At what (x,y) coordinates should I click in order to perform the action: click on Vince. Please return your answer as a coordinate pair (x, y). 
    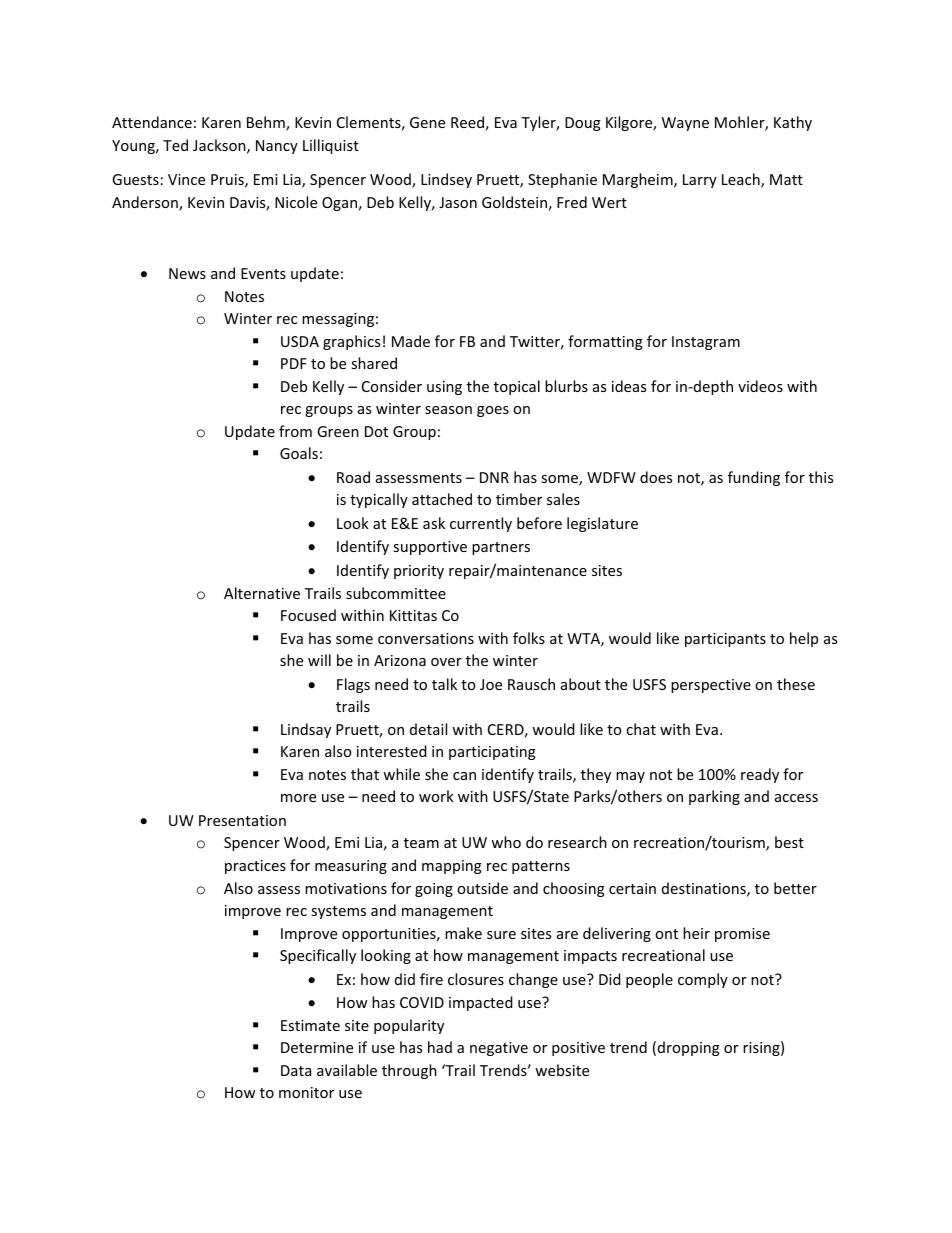
    Looking at the image, I should click on (186, 179).
